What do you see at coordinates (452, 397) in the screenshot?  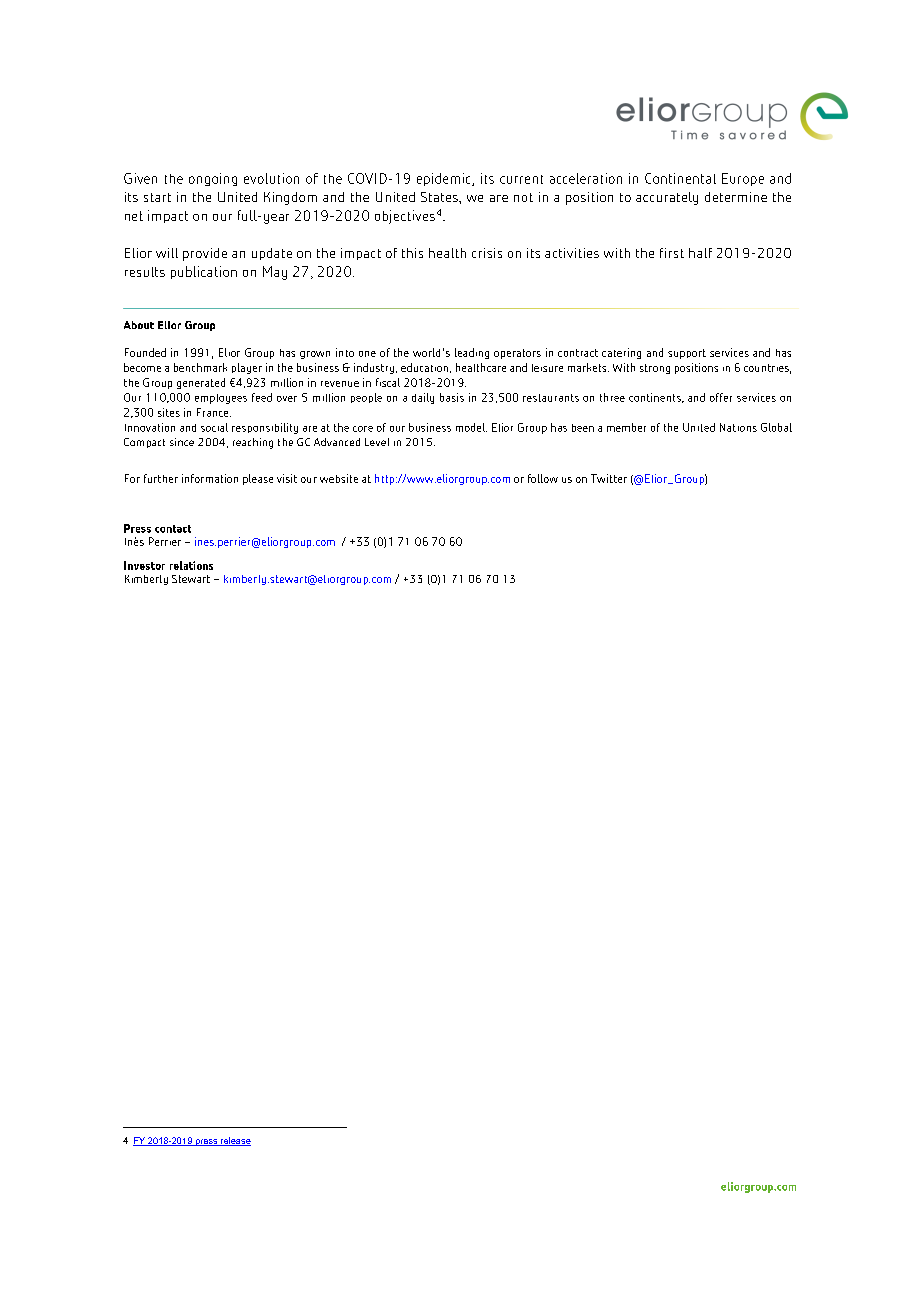 I see `basis` at bounding box center [452, 397].
